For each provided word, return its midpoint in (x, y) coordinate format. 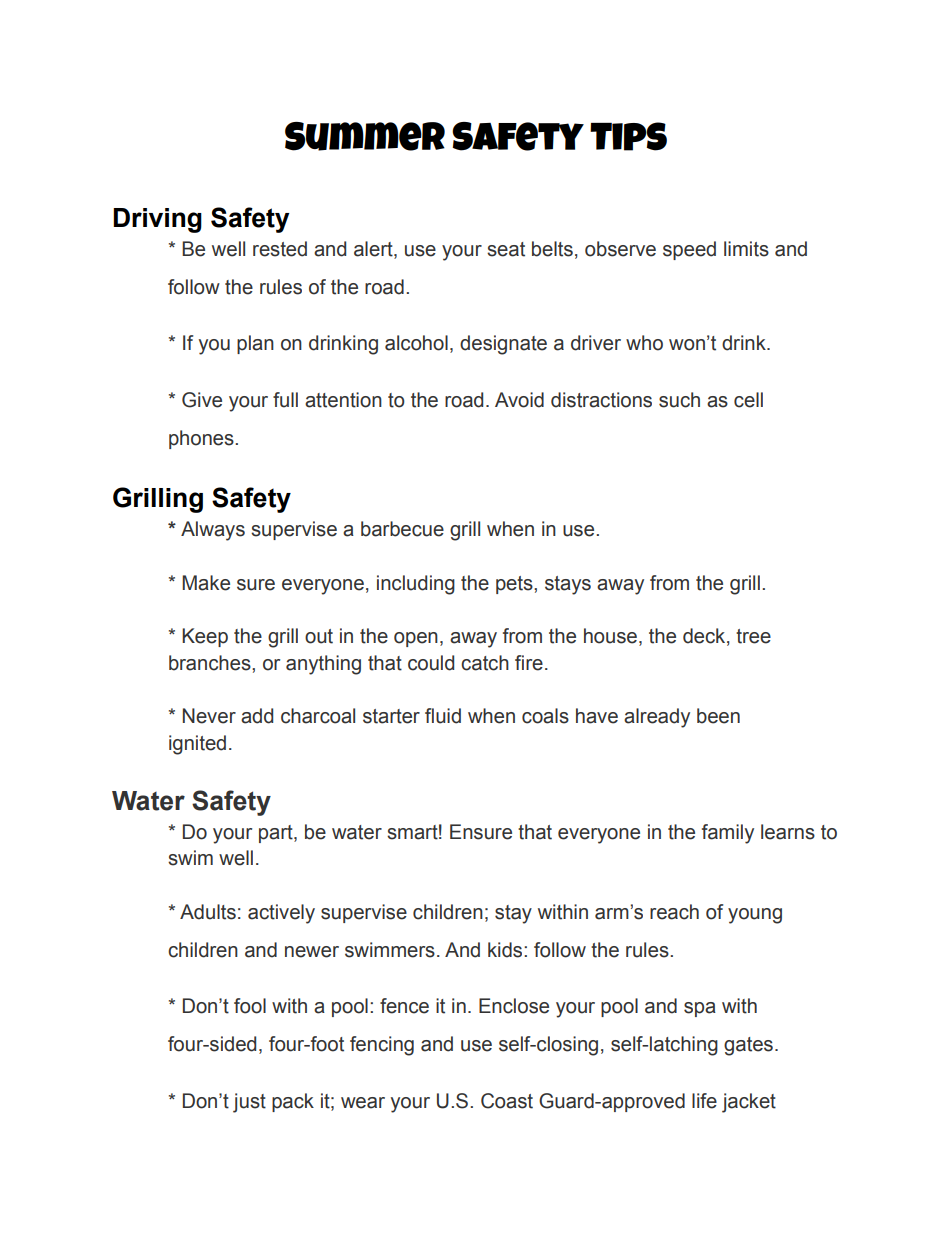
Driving (157, 220)
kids (506, 950)
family (728, 834)
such (679, 400)
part (277, 834)
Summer (365, 136)
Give (202, 400)
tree (753, 636)
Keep (205, 637)
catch (485, 663)
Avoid (519, 400)
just (249, 1103)
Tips (628, 136)
